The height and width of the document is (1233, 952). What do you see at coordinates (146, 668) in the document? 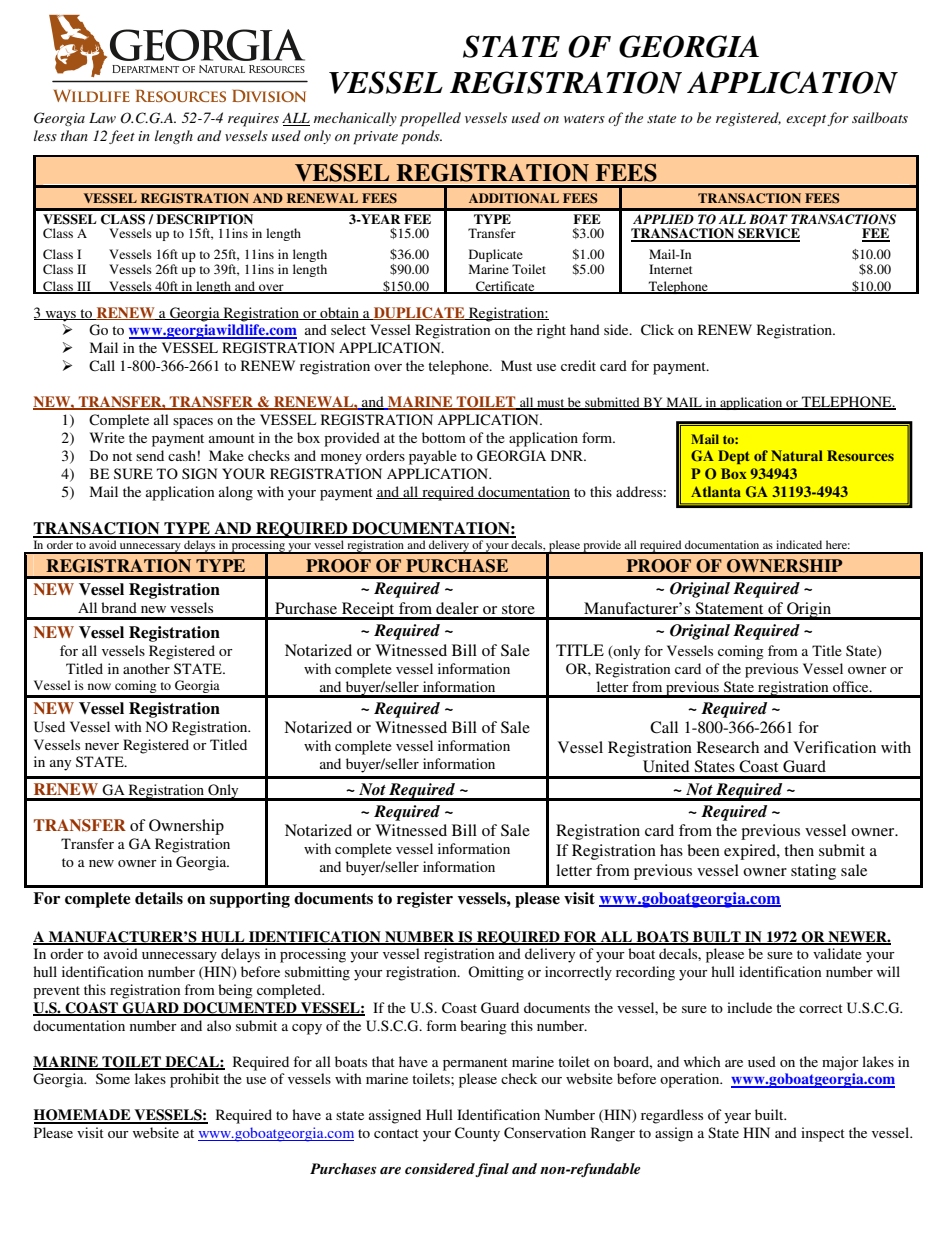
I see `another` at bounding box center [146, 668].
